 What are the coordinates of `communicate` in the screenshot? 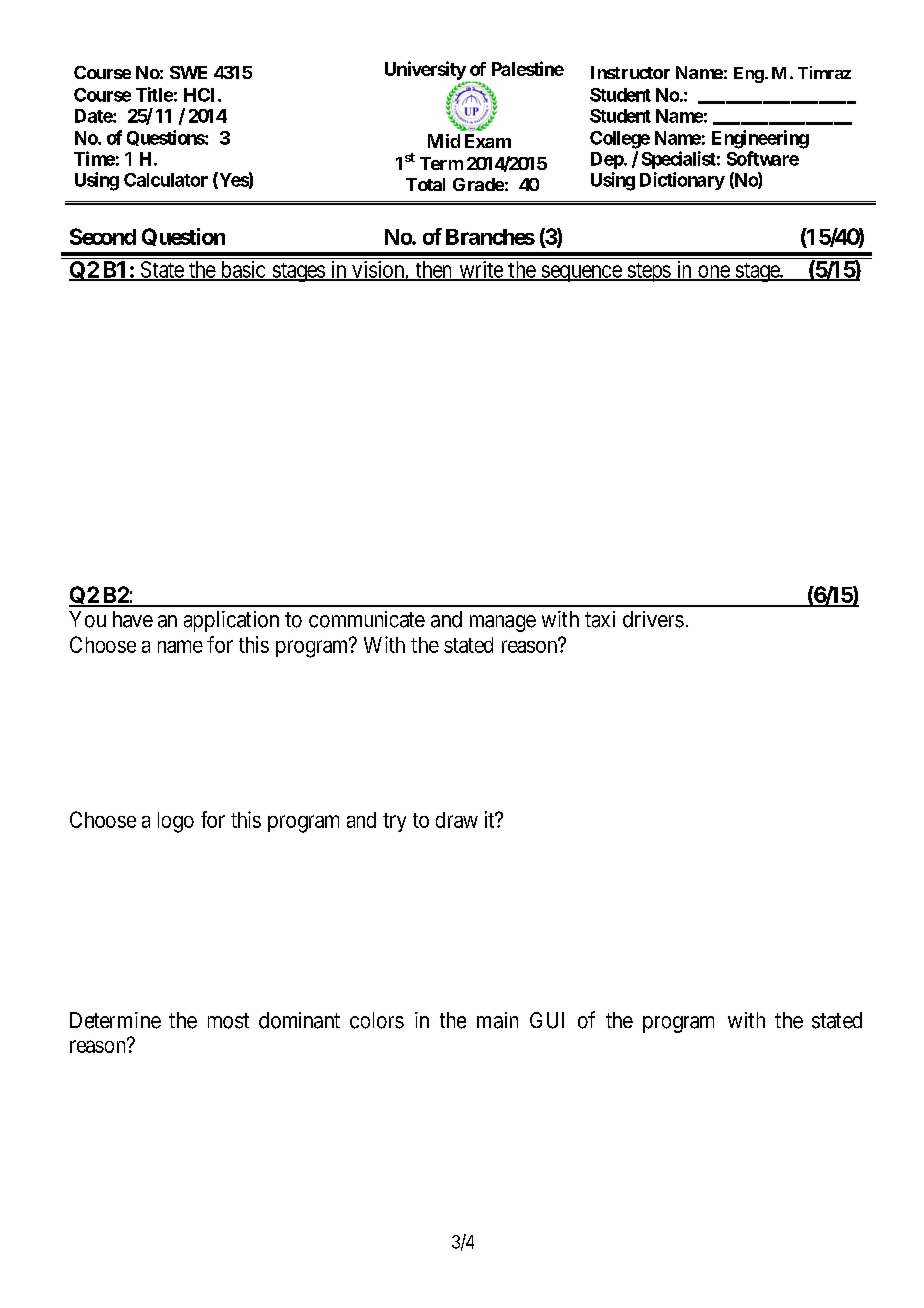 It's located at (367, 619).
